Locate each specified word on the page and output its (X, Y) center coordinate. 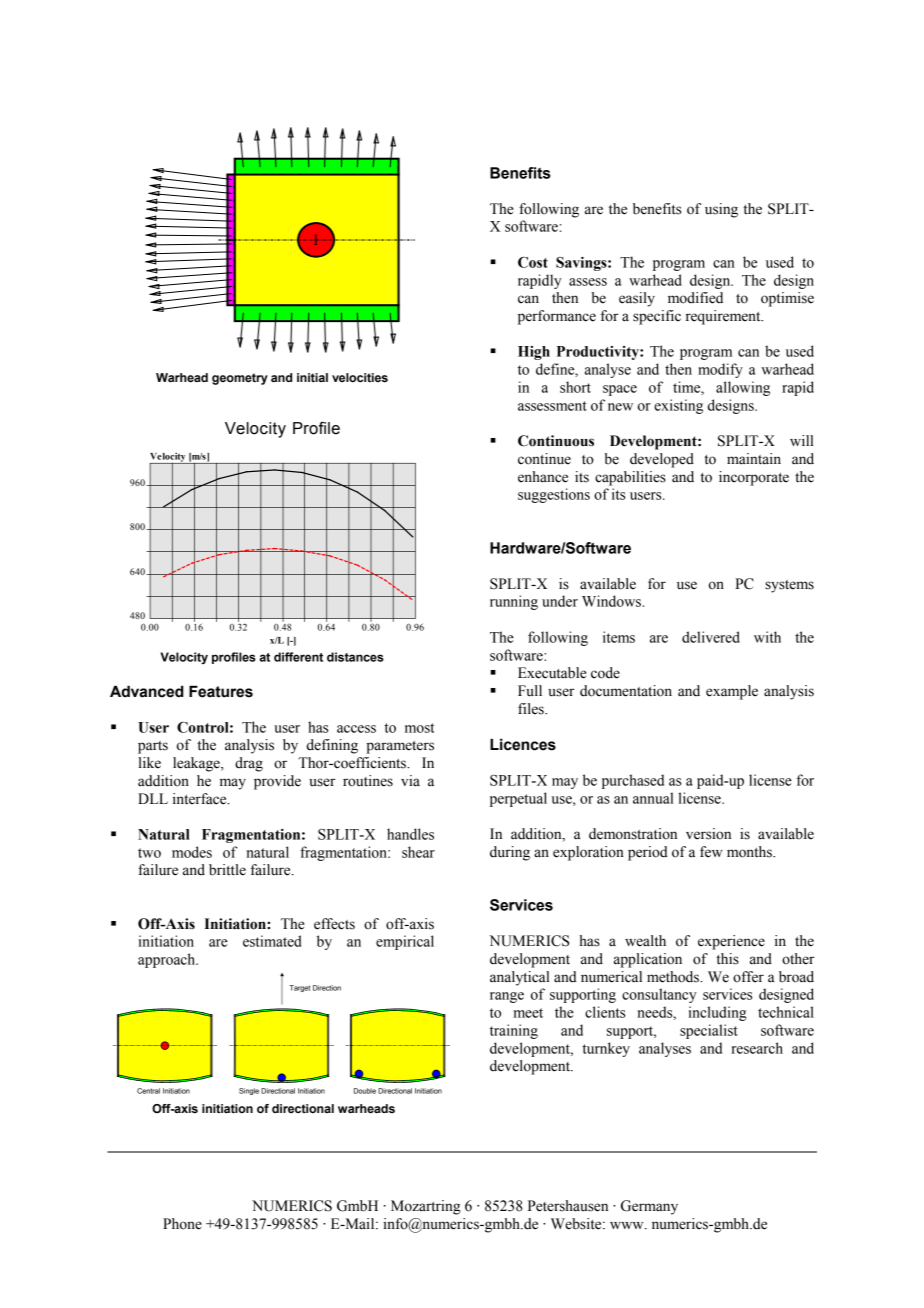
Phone (182, 1224)
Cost (533, 262)
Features (221, 691)
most (420, 728)
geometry (240, 379)
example (732, 692)
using (721, 210)
